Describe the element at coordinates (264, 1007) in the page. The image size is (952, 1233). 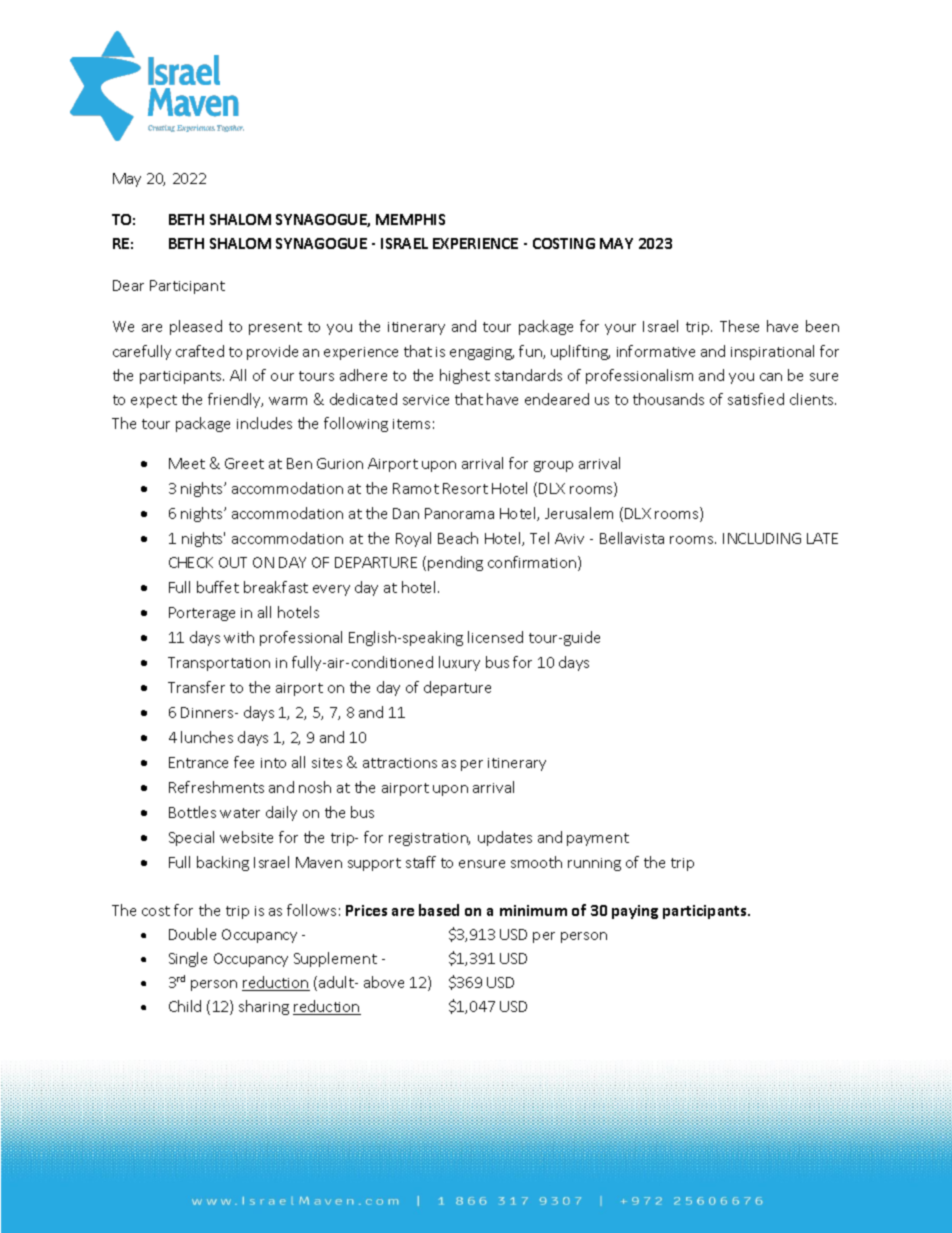
I see `sharing` at that location.
